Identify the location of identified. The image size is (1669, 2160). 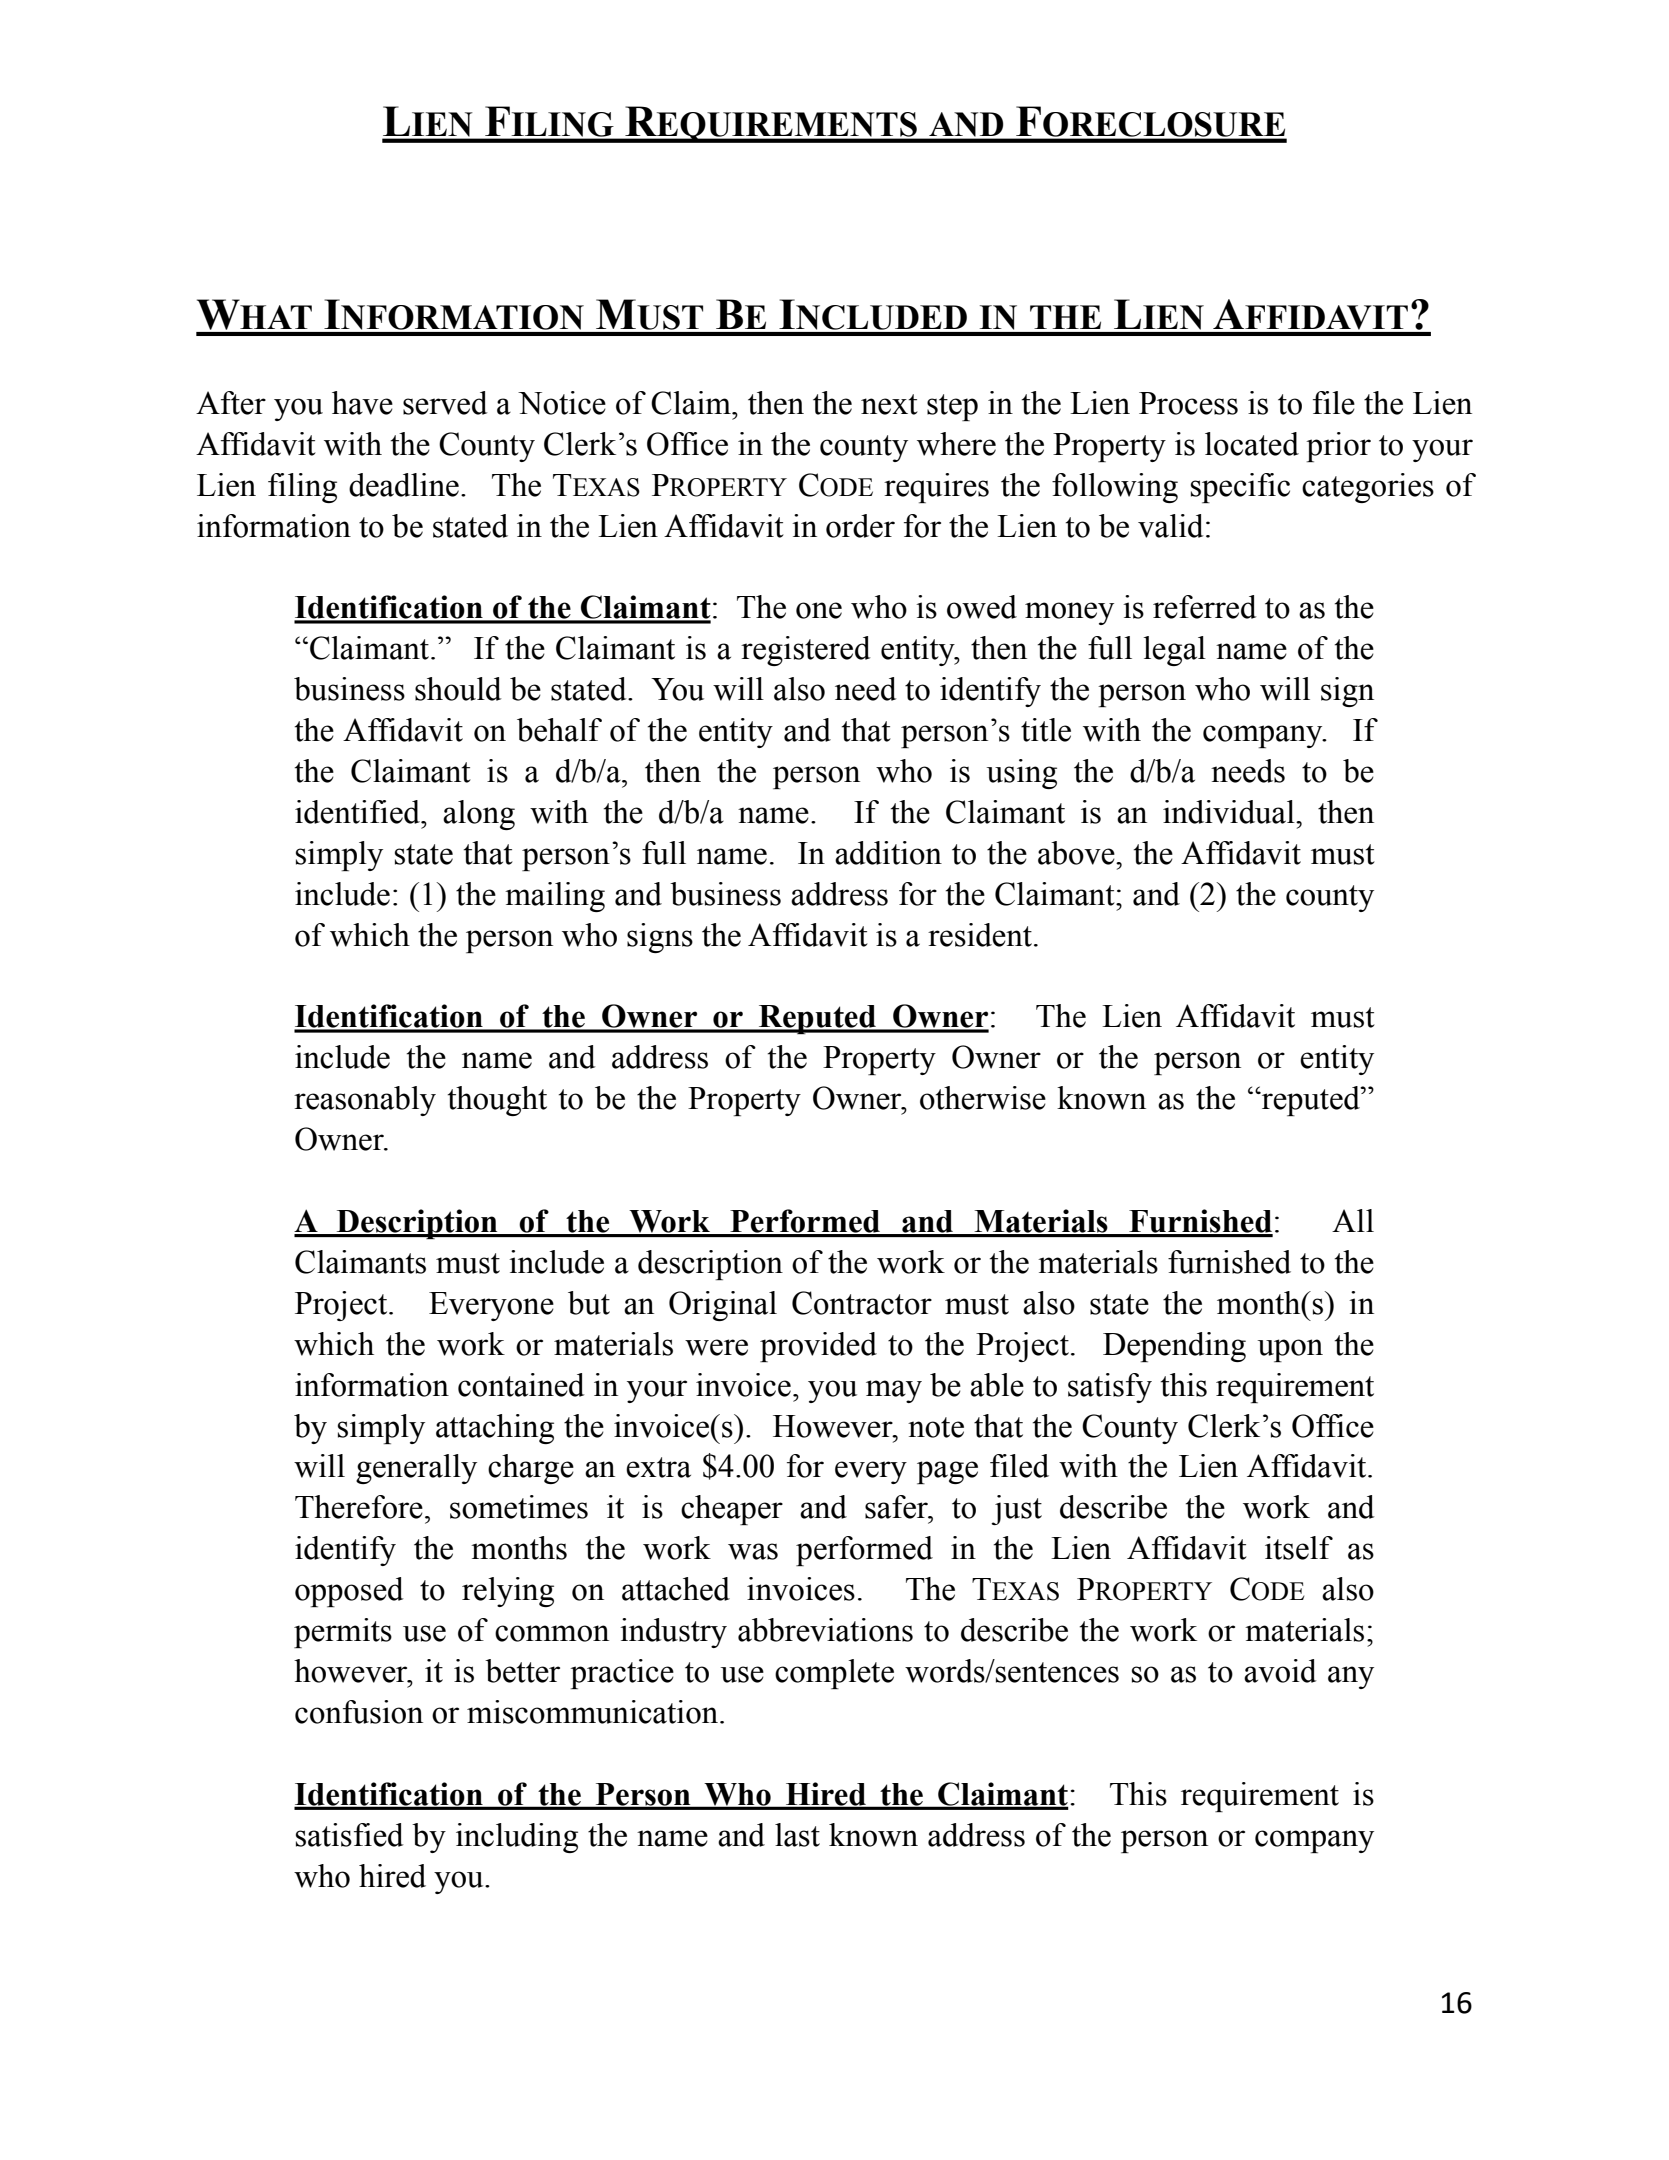
(358, 812).
